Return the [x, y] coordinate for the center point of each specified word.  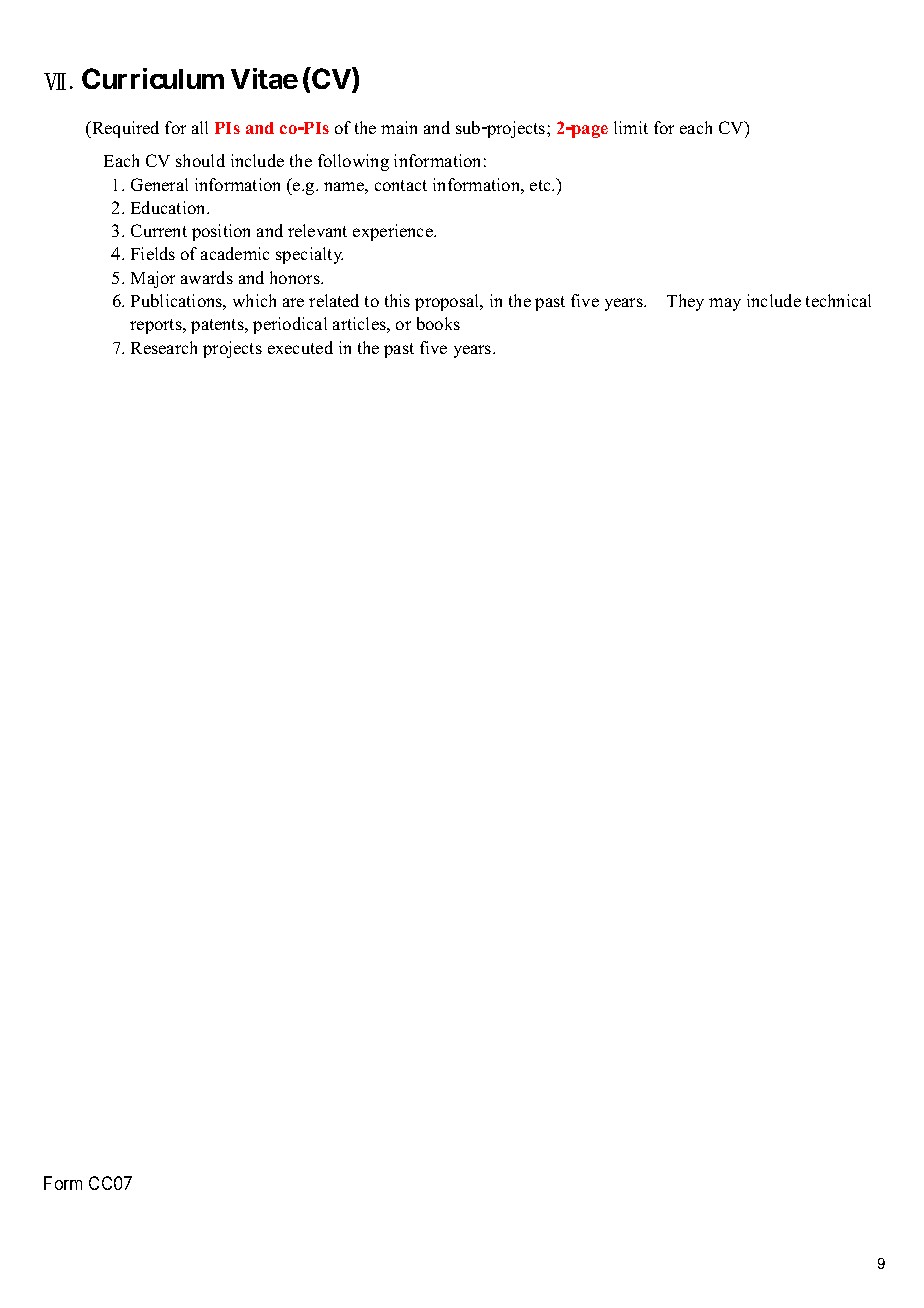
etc [541, 185]
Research [164, 347]
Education [169, 207]
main [399, 127]
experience [394, 232]
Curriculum [153, 78]
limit [631, 127]
